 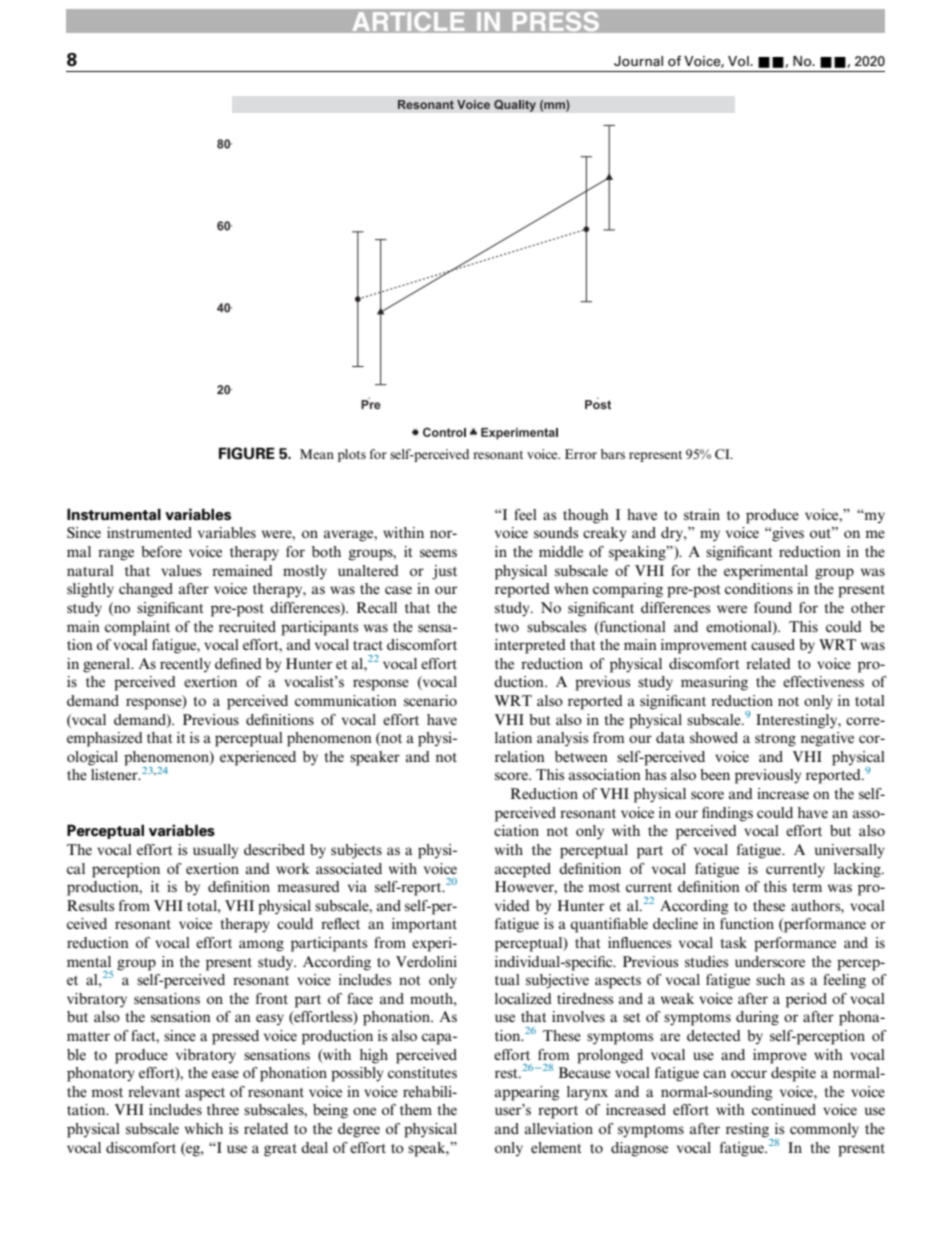 I want to click on term, so click(x=807, y=887).
